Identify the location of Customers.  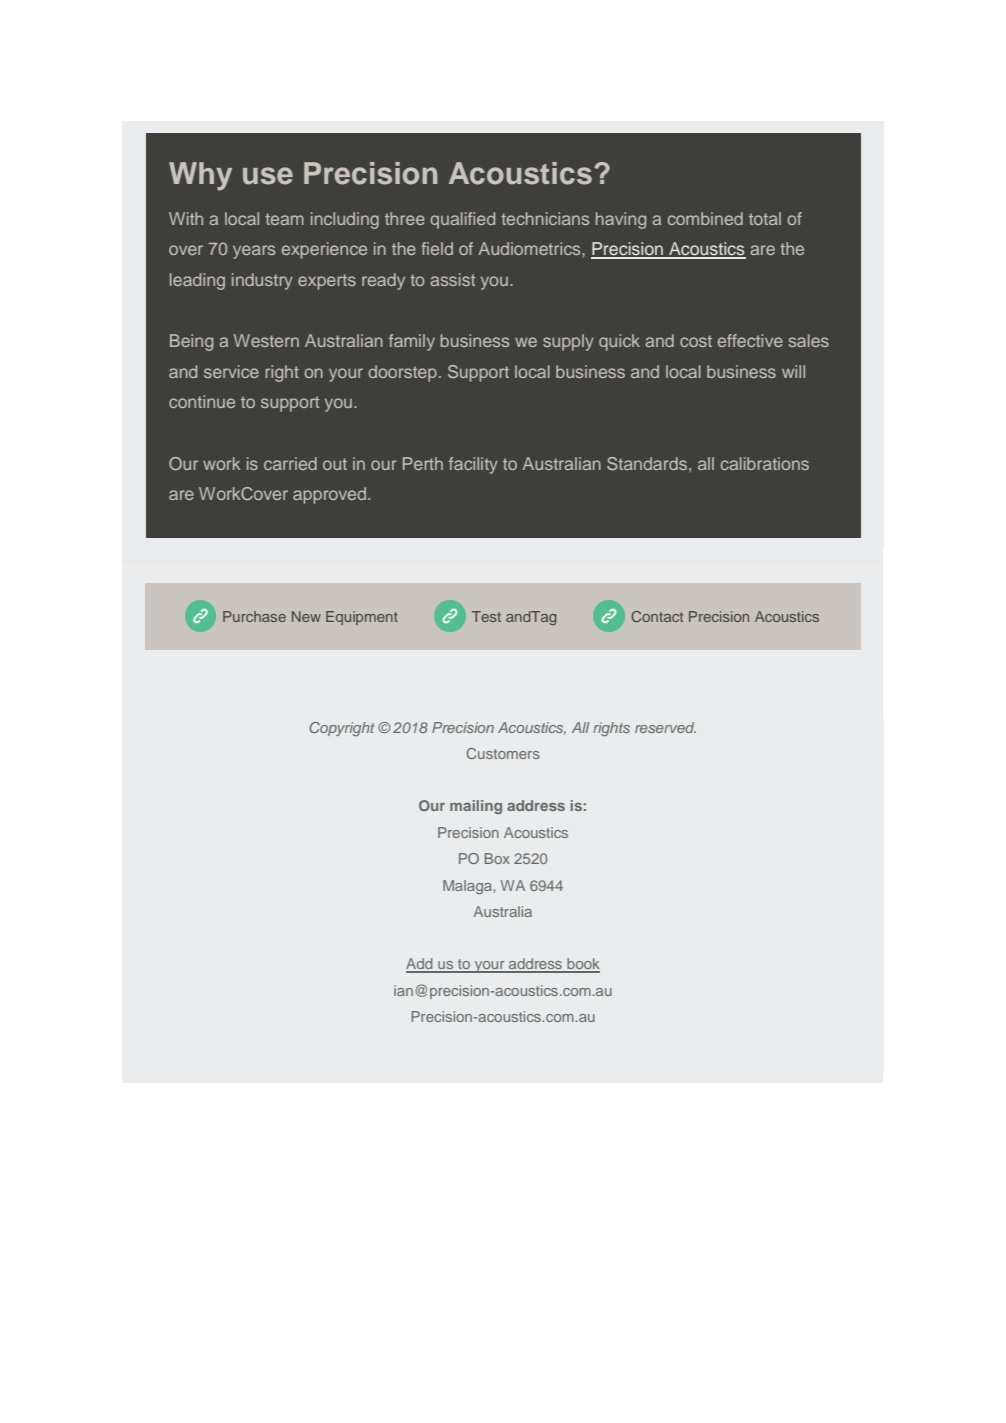
(503, 753).
